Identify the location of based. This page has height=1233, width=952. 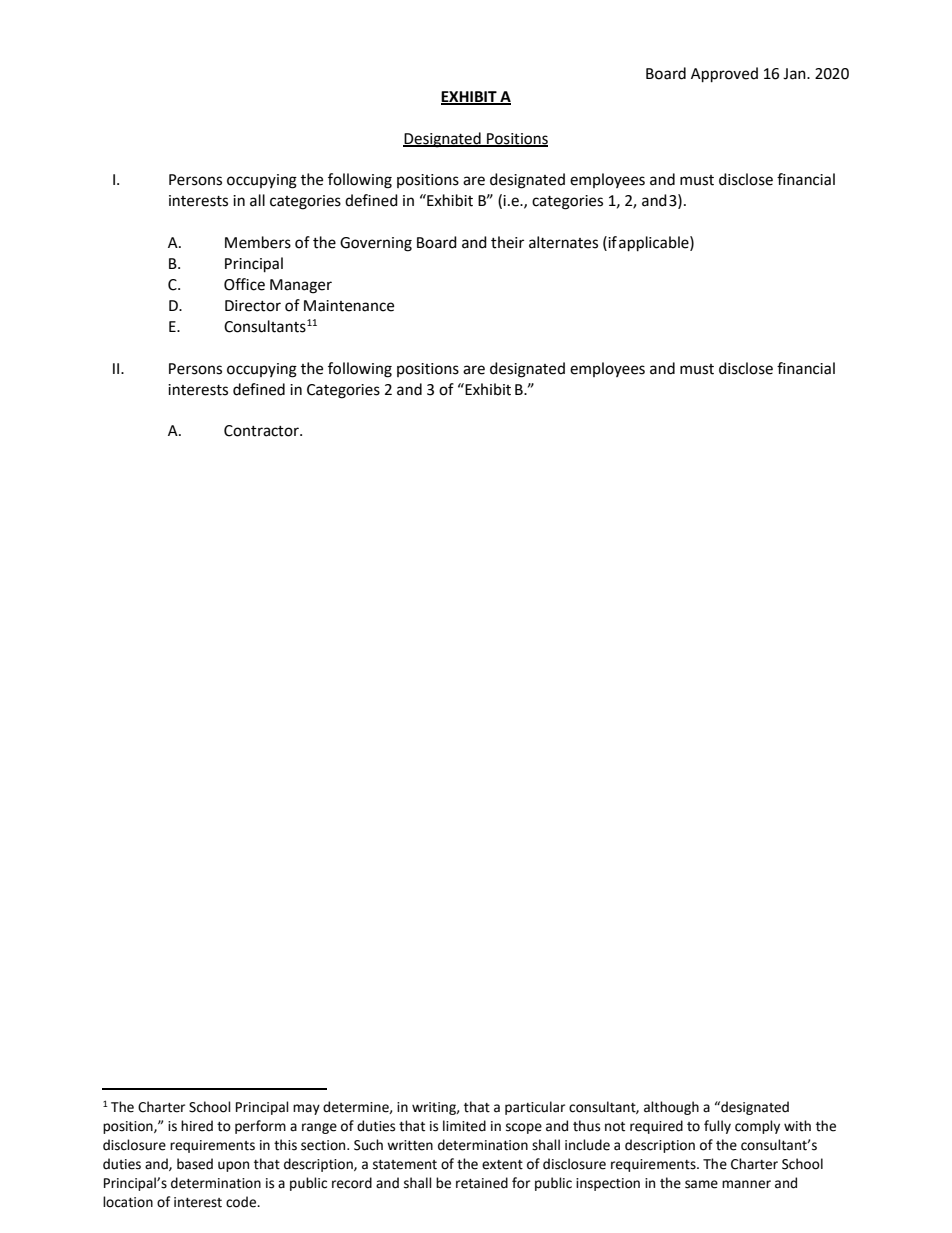
(195, 1164).
